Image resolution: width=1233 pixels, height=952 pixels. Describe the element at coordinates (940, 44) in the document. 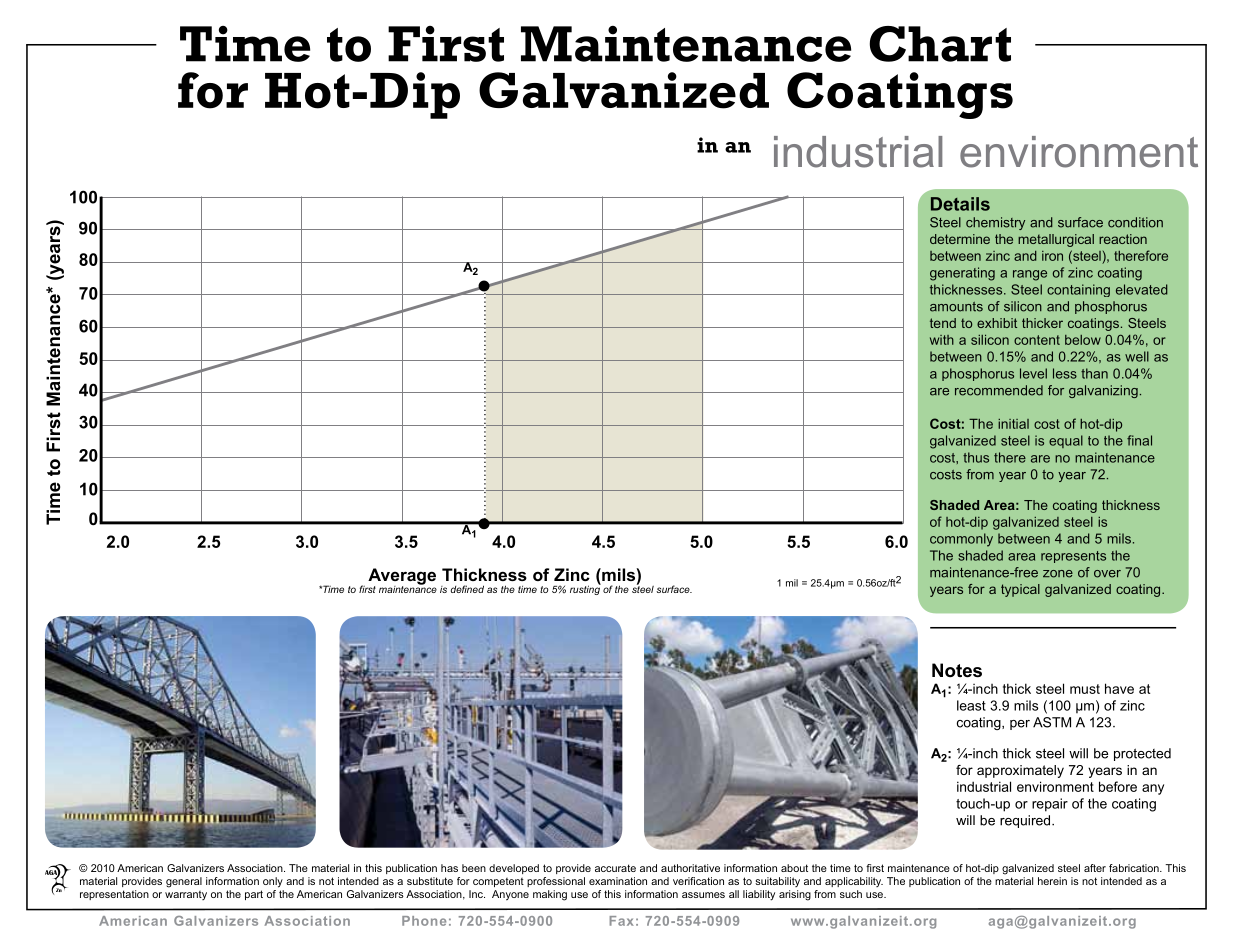

I see `Chart` at that location.
